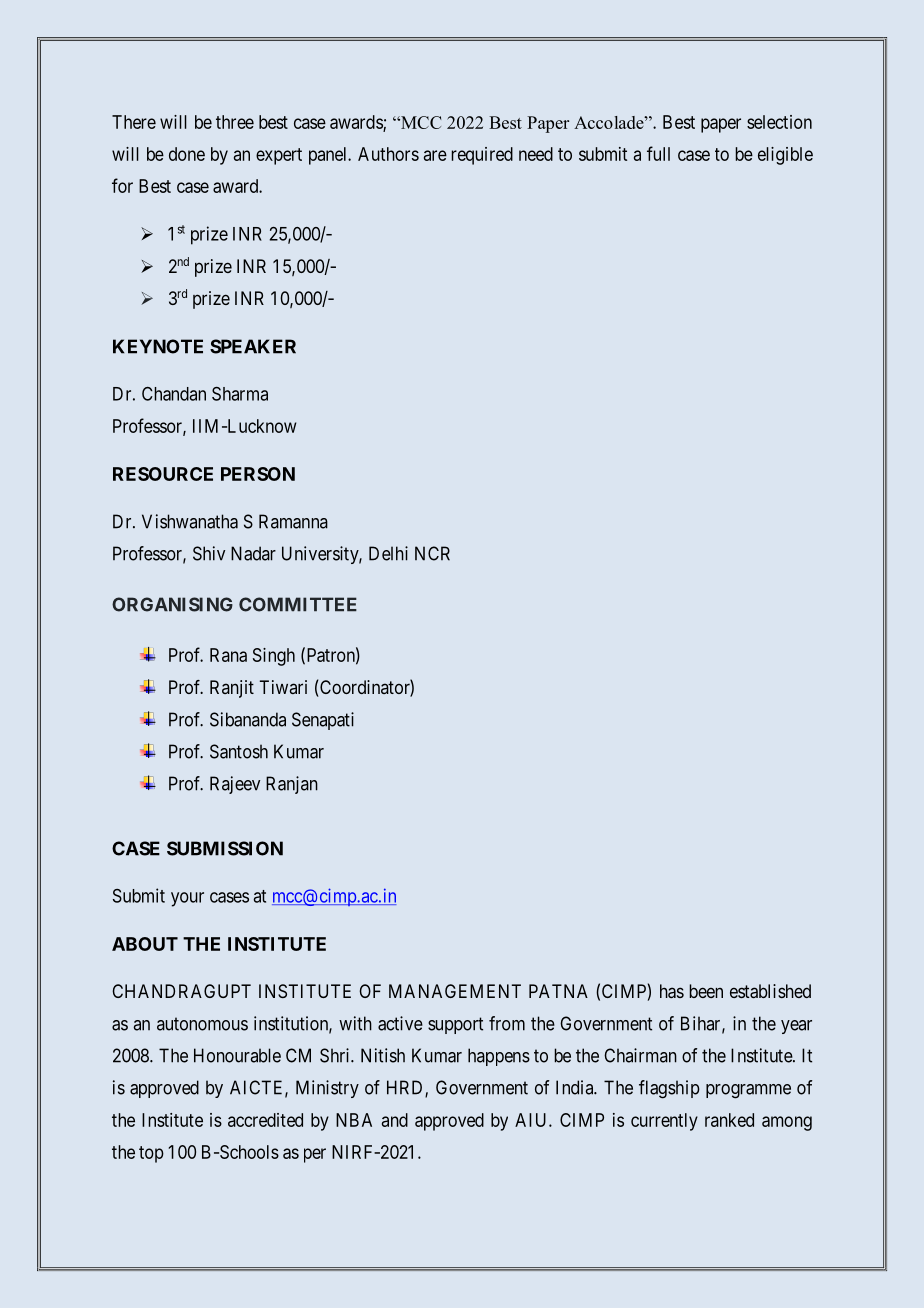  Describe the element at coordinates (228, 655) in the document. I see `Rana` at that location.
